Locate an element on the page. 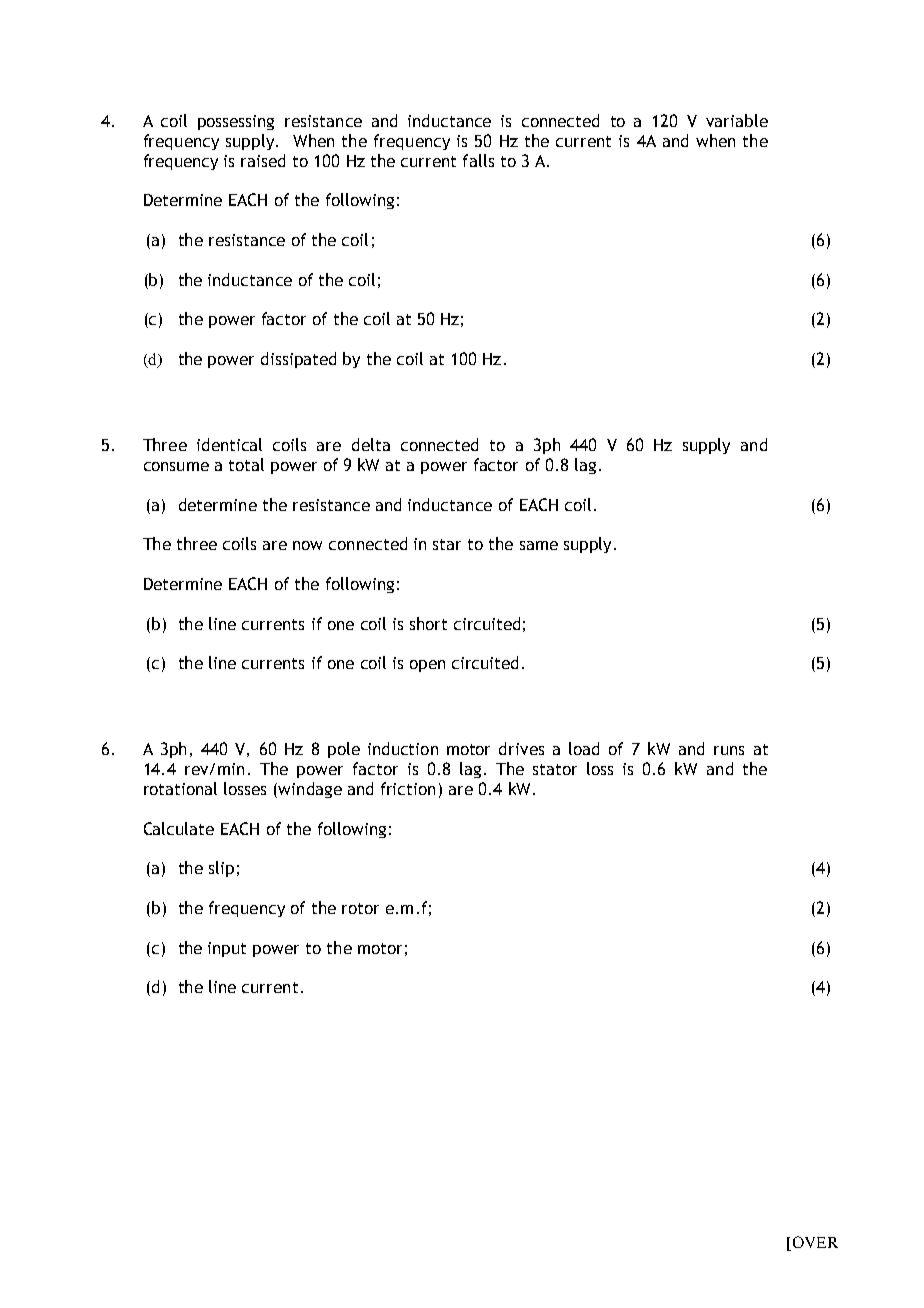  same is located at coordinates (539, 545).
